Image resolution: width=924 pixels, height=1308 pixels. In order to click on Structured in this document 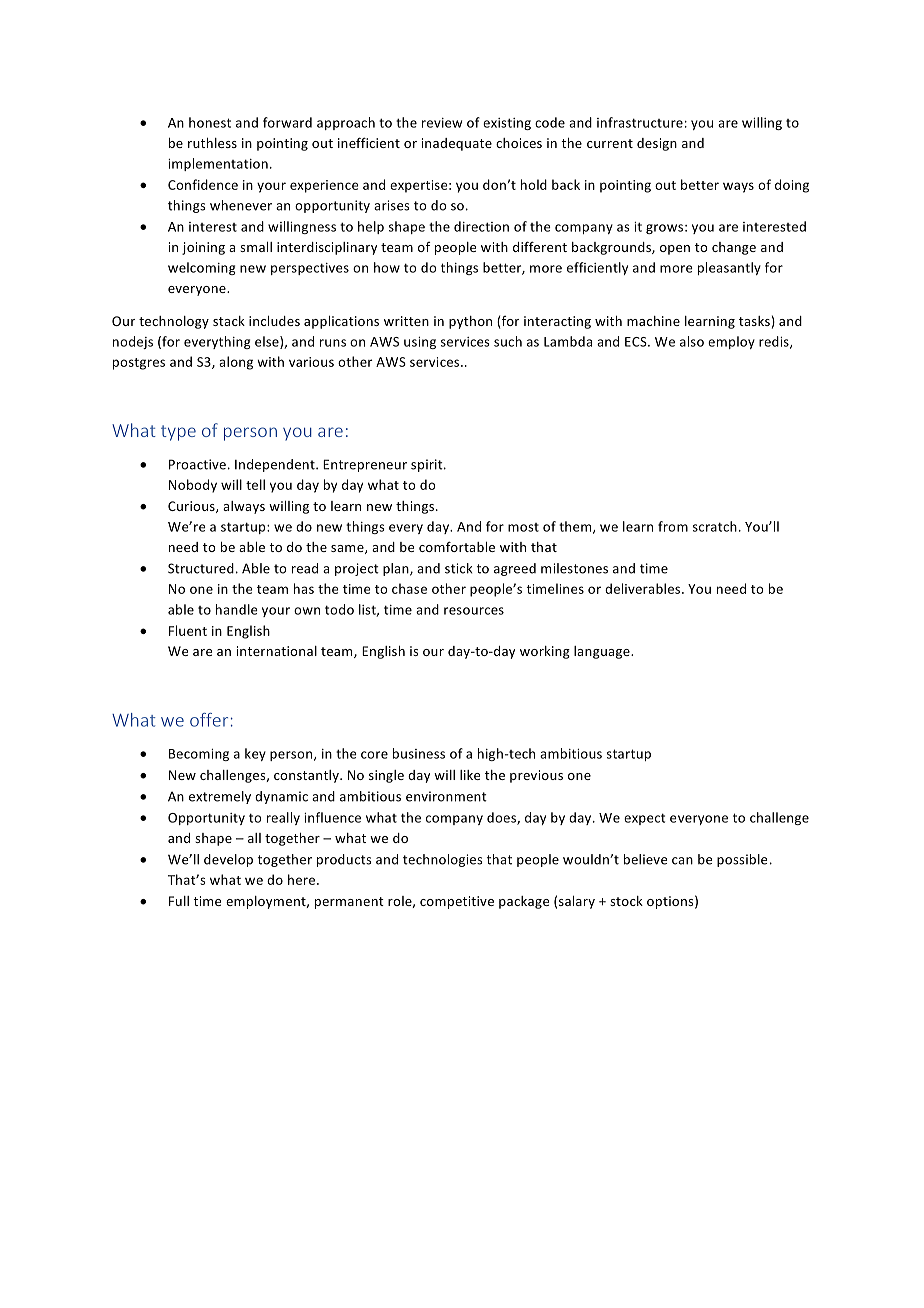, I will do `click(201, 568)`.
